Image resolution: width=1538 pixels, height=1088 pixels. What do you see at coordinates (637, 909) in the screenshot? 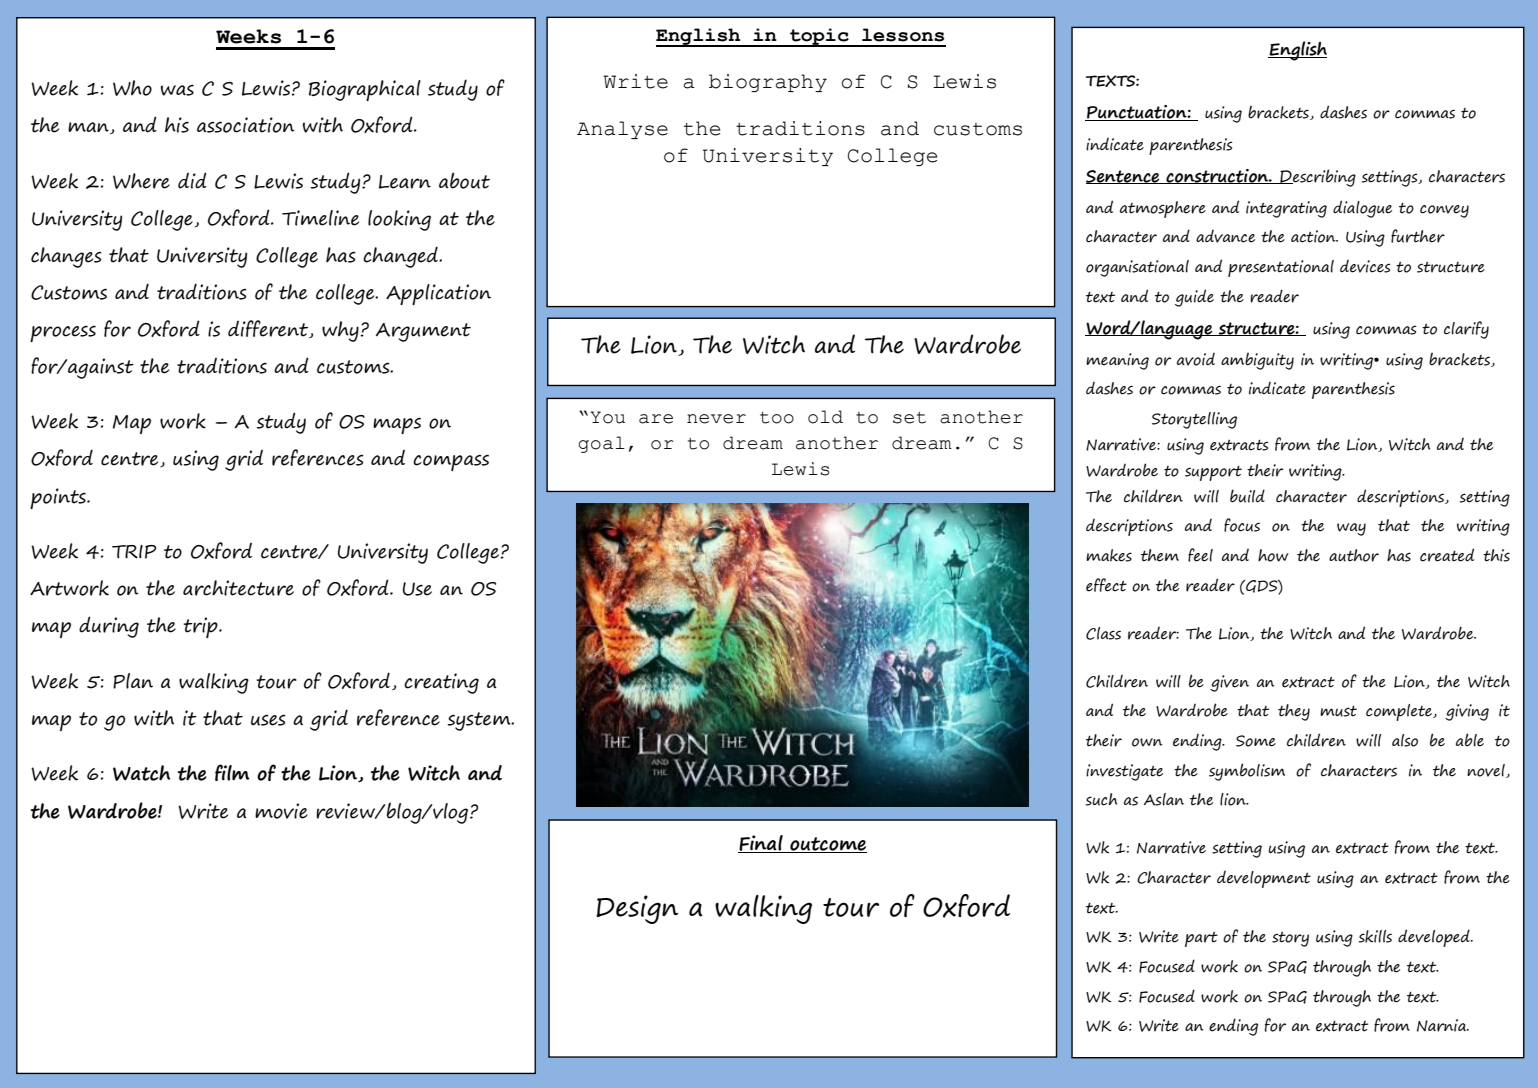
I see `Design` at bounding box center [637, 909].
